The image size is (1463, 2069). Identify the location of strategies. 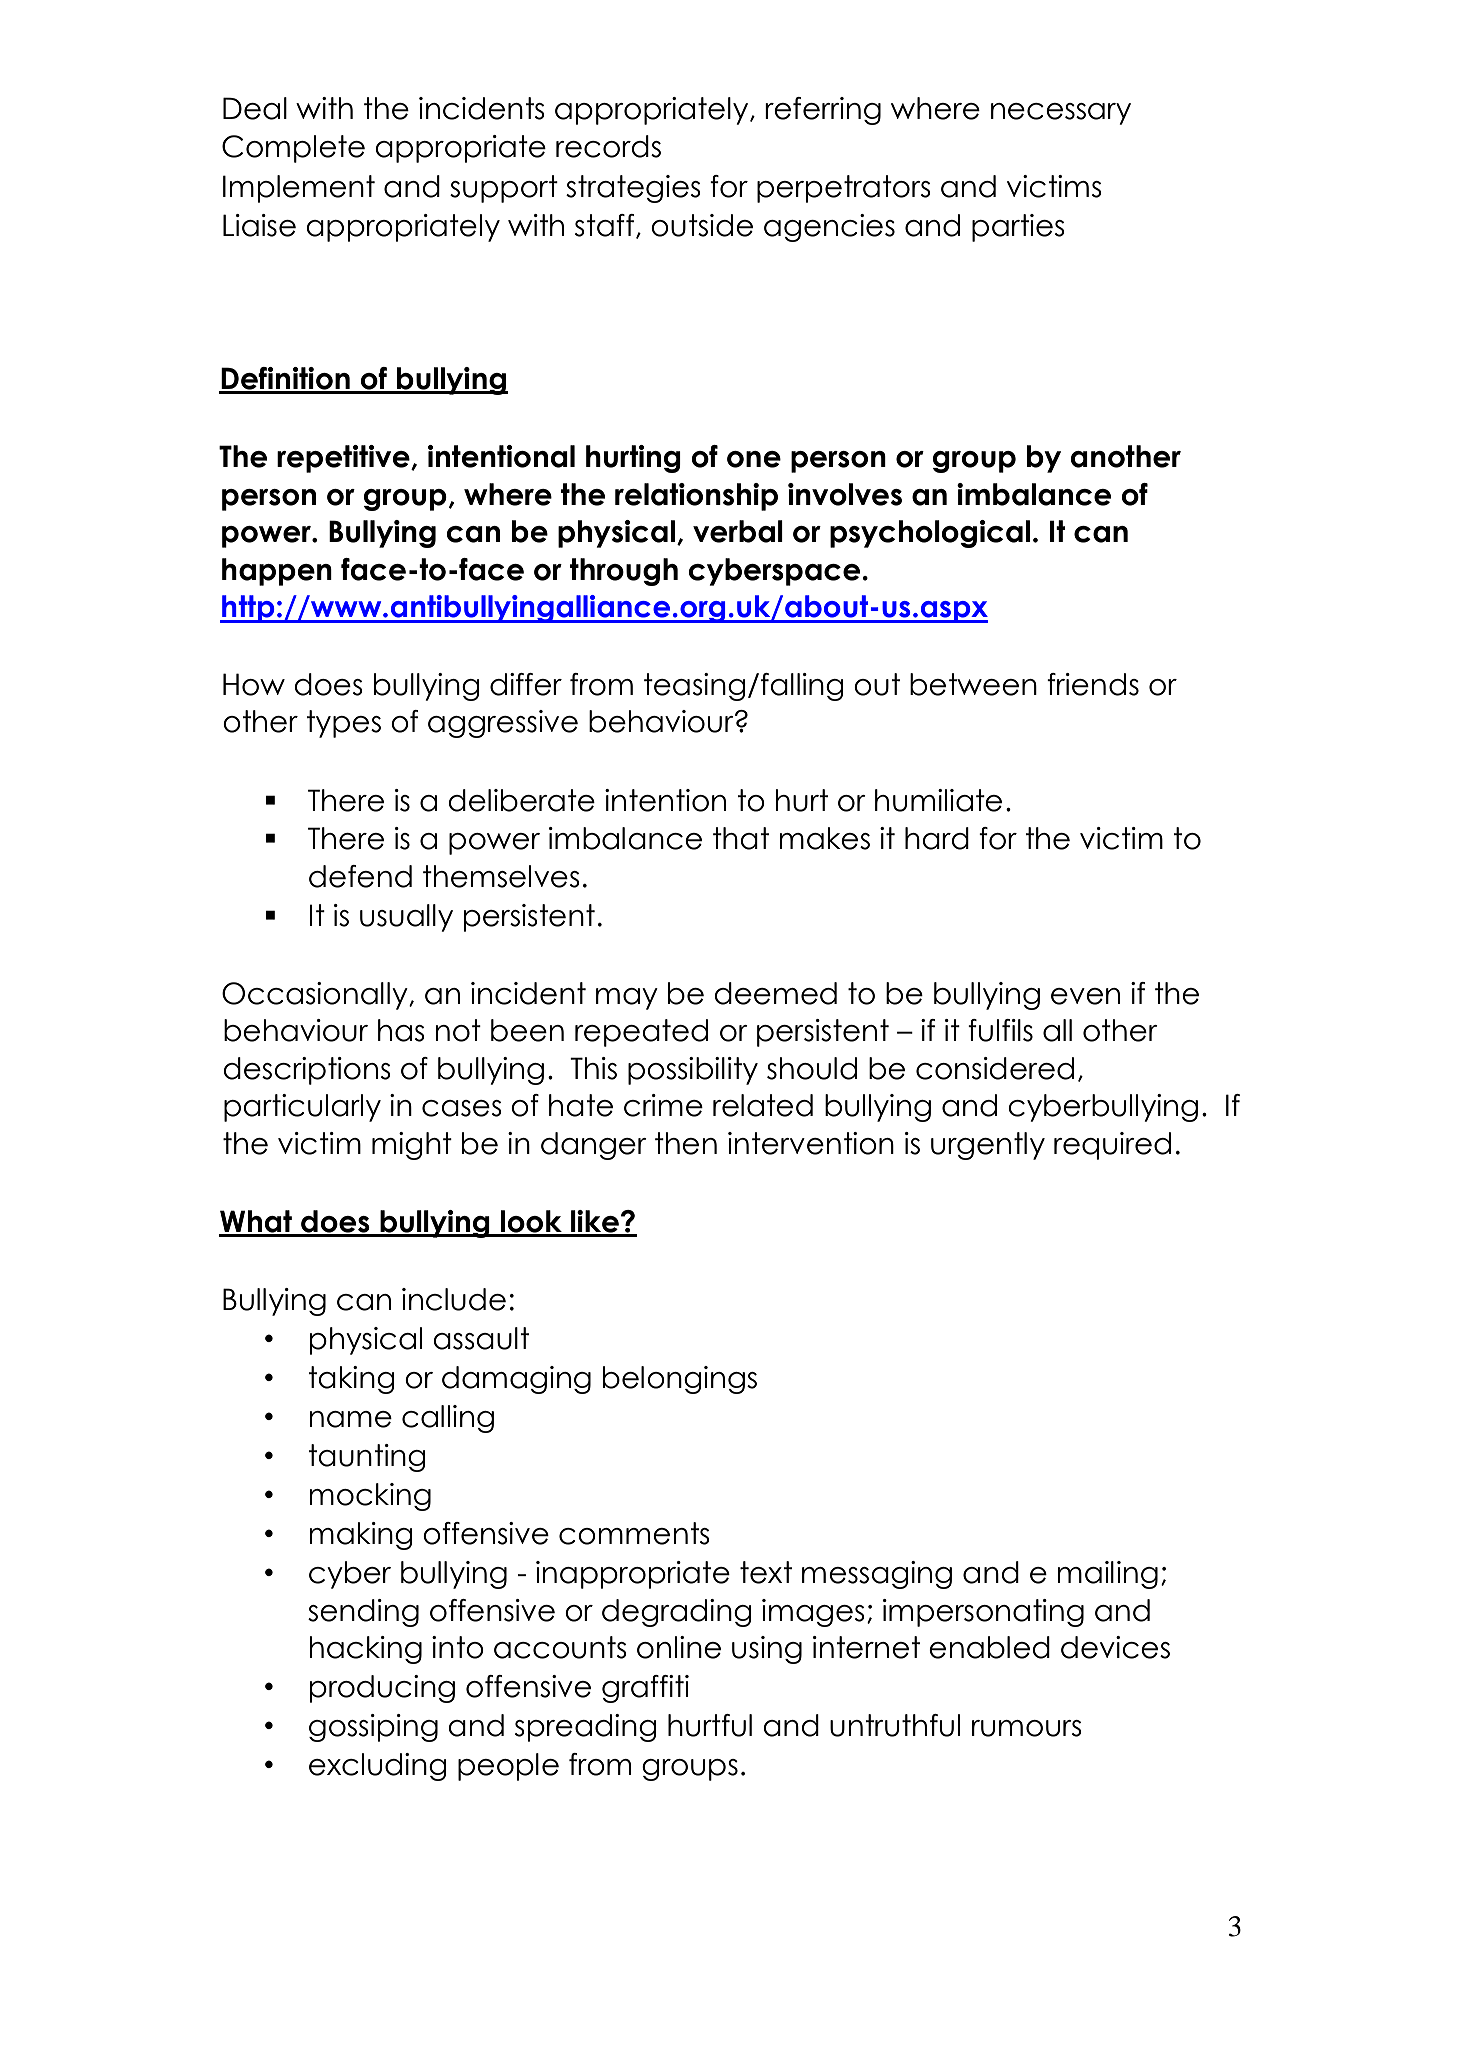
(633, 189).
